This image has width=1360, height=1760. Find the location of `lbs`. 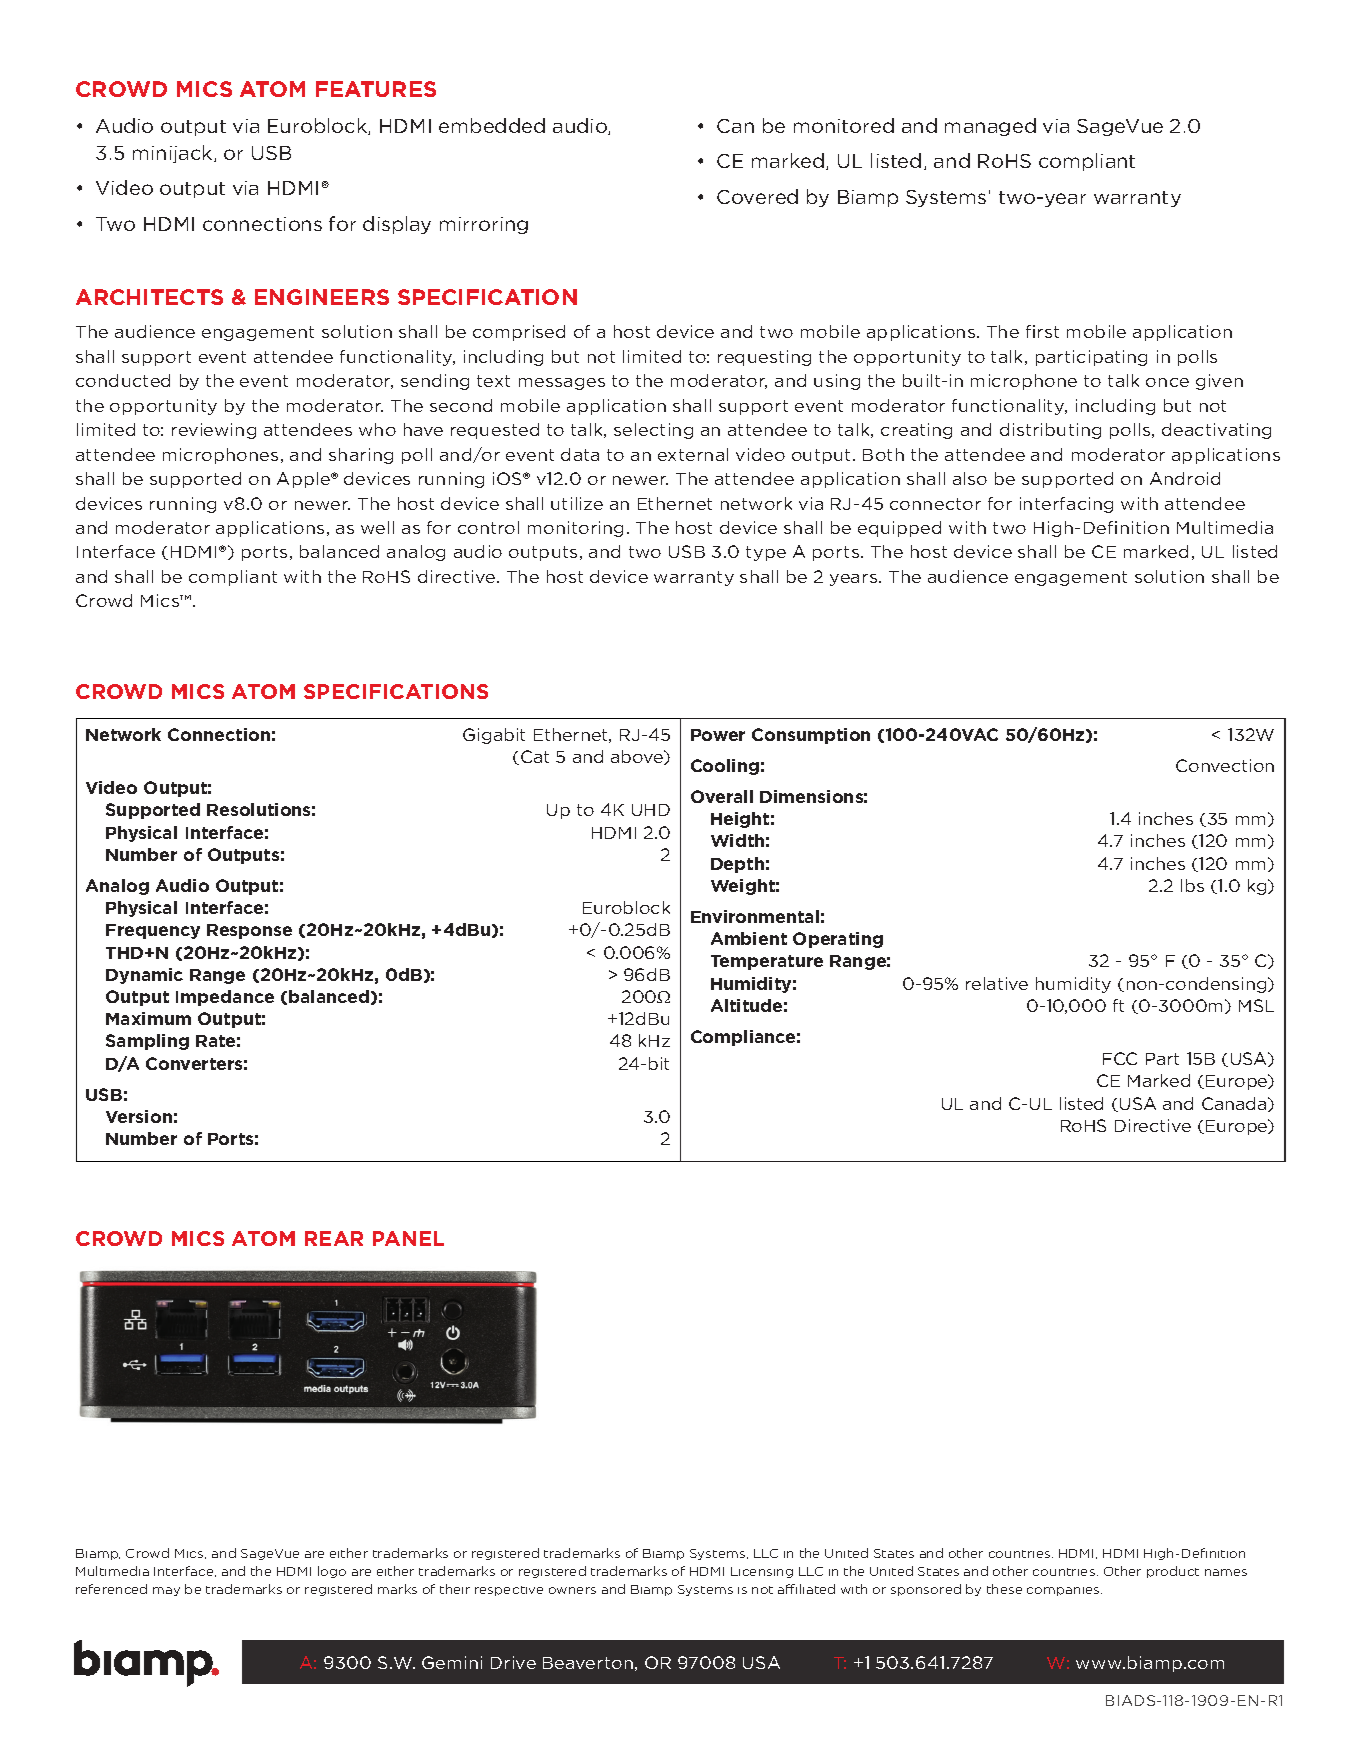

lbs is located at coordinates (1192, 885).
